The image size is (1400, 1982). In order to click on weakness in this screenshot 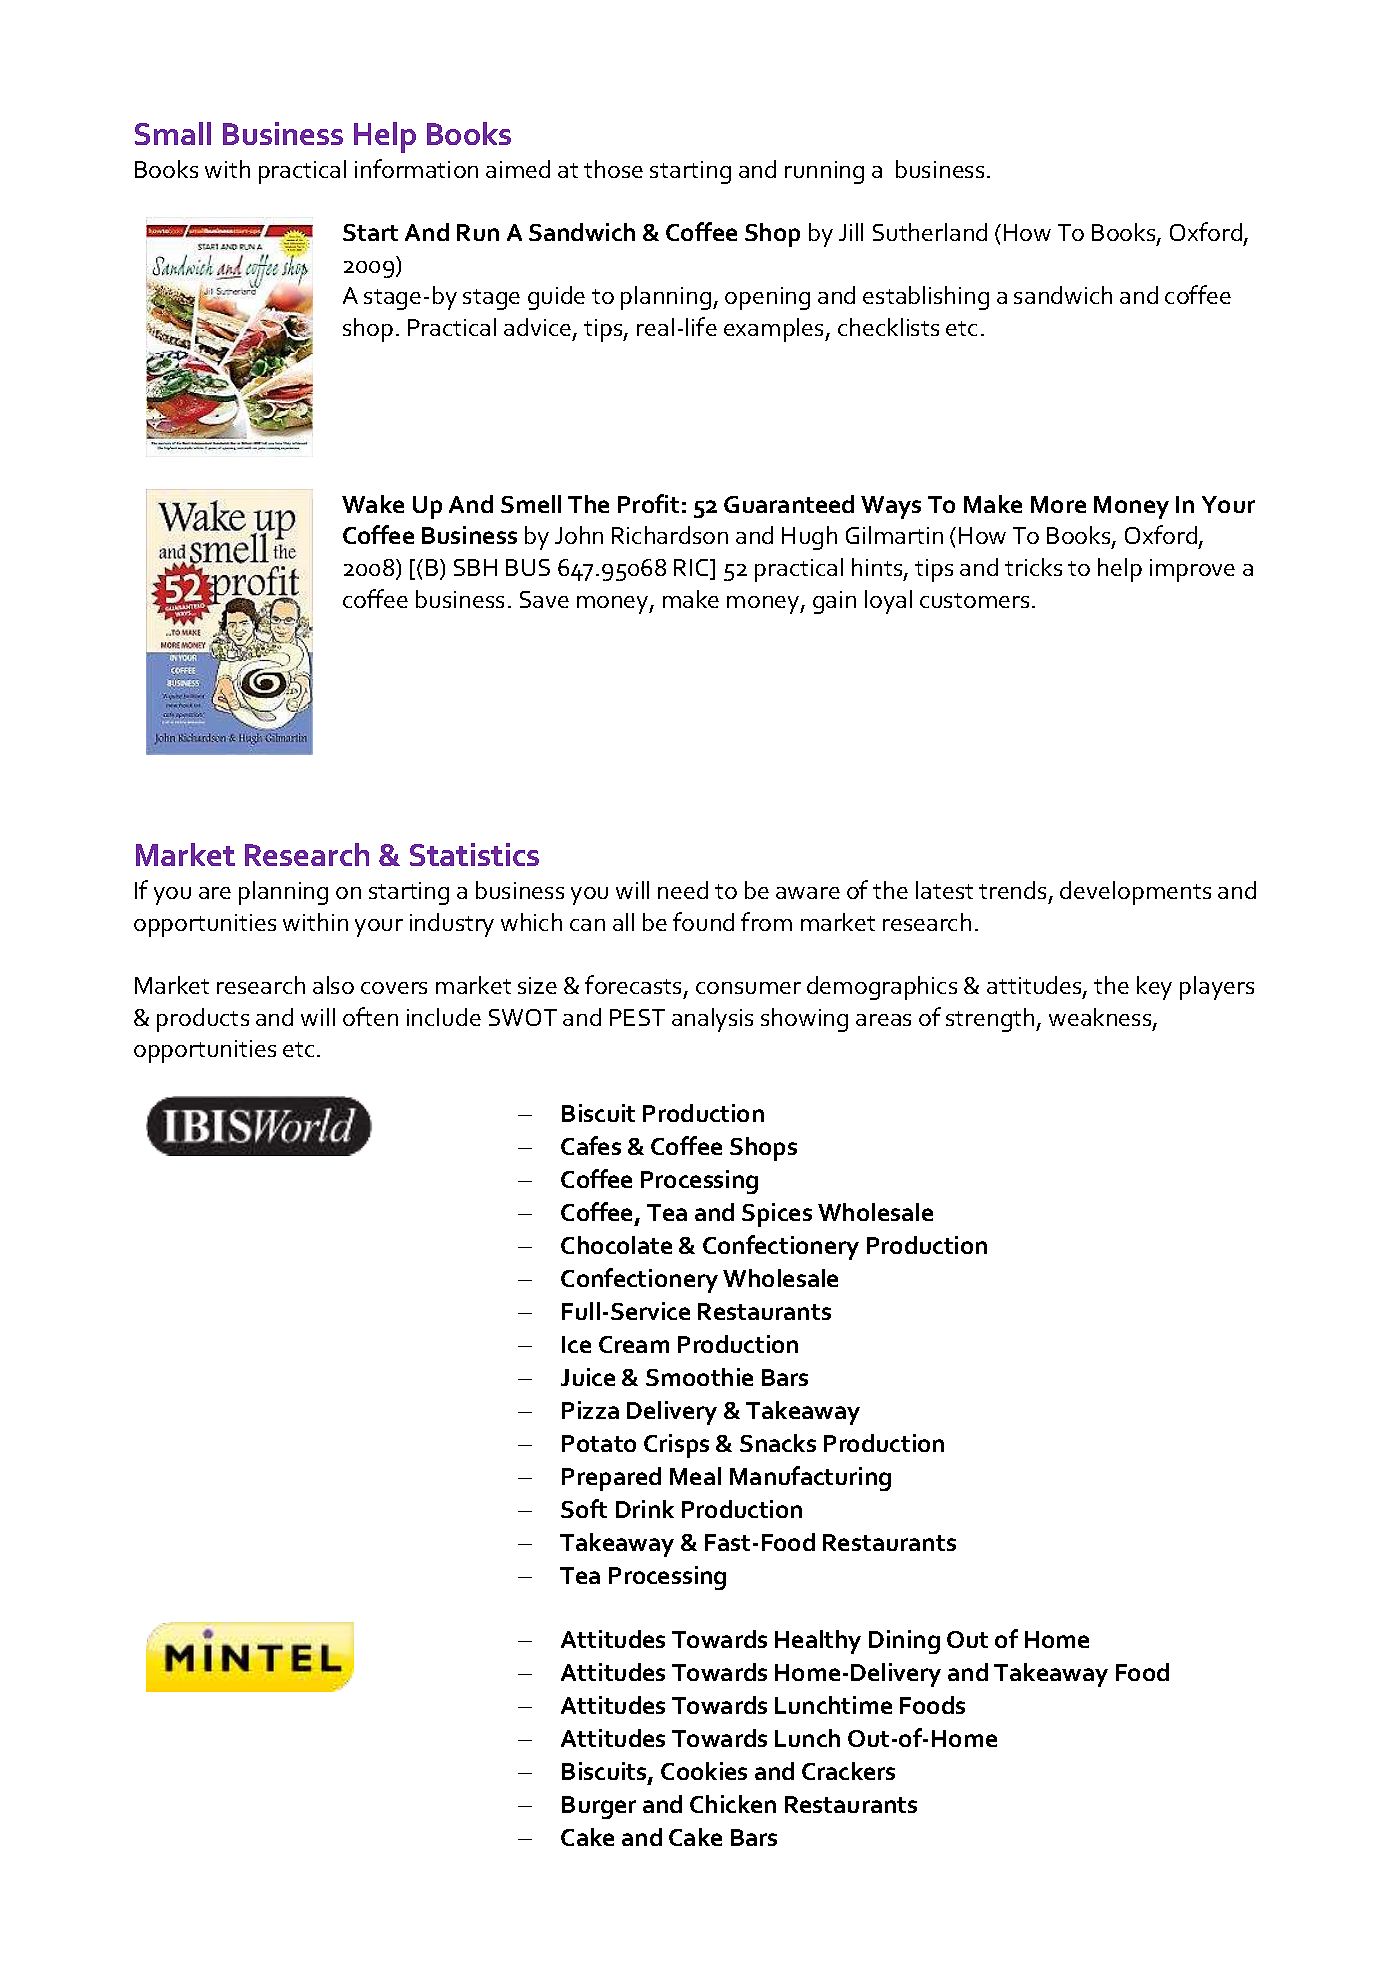, I will do `click(1101, 1018)`.
